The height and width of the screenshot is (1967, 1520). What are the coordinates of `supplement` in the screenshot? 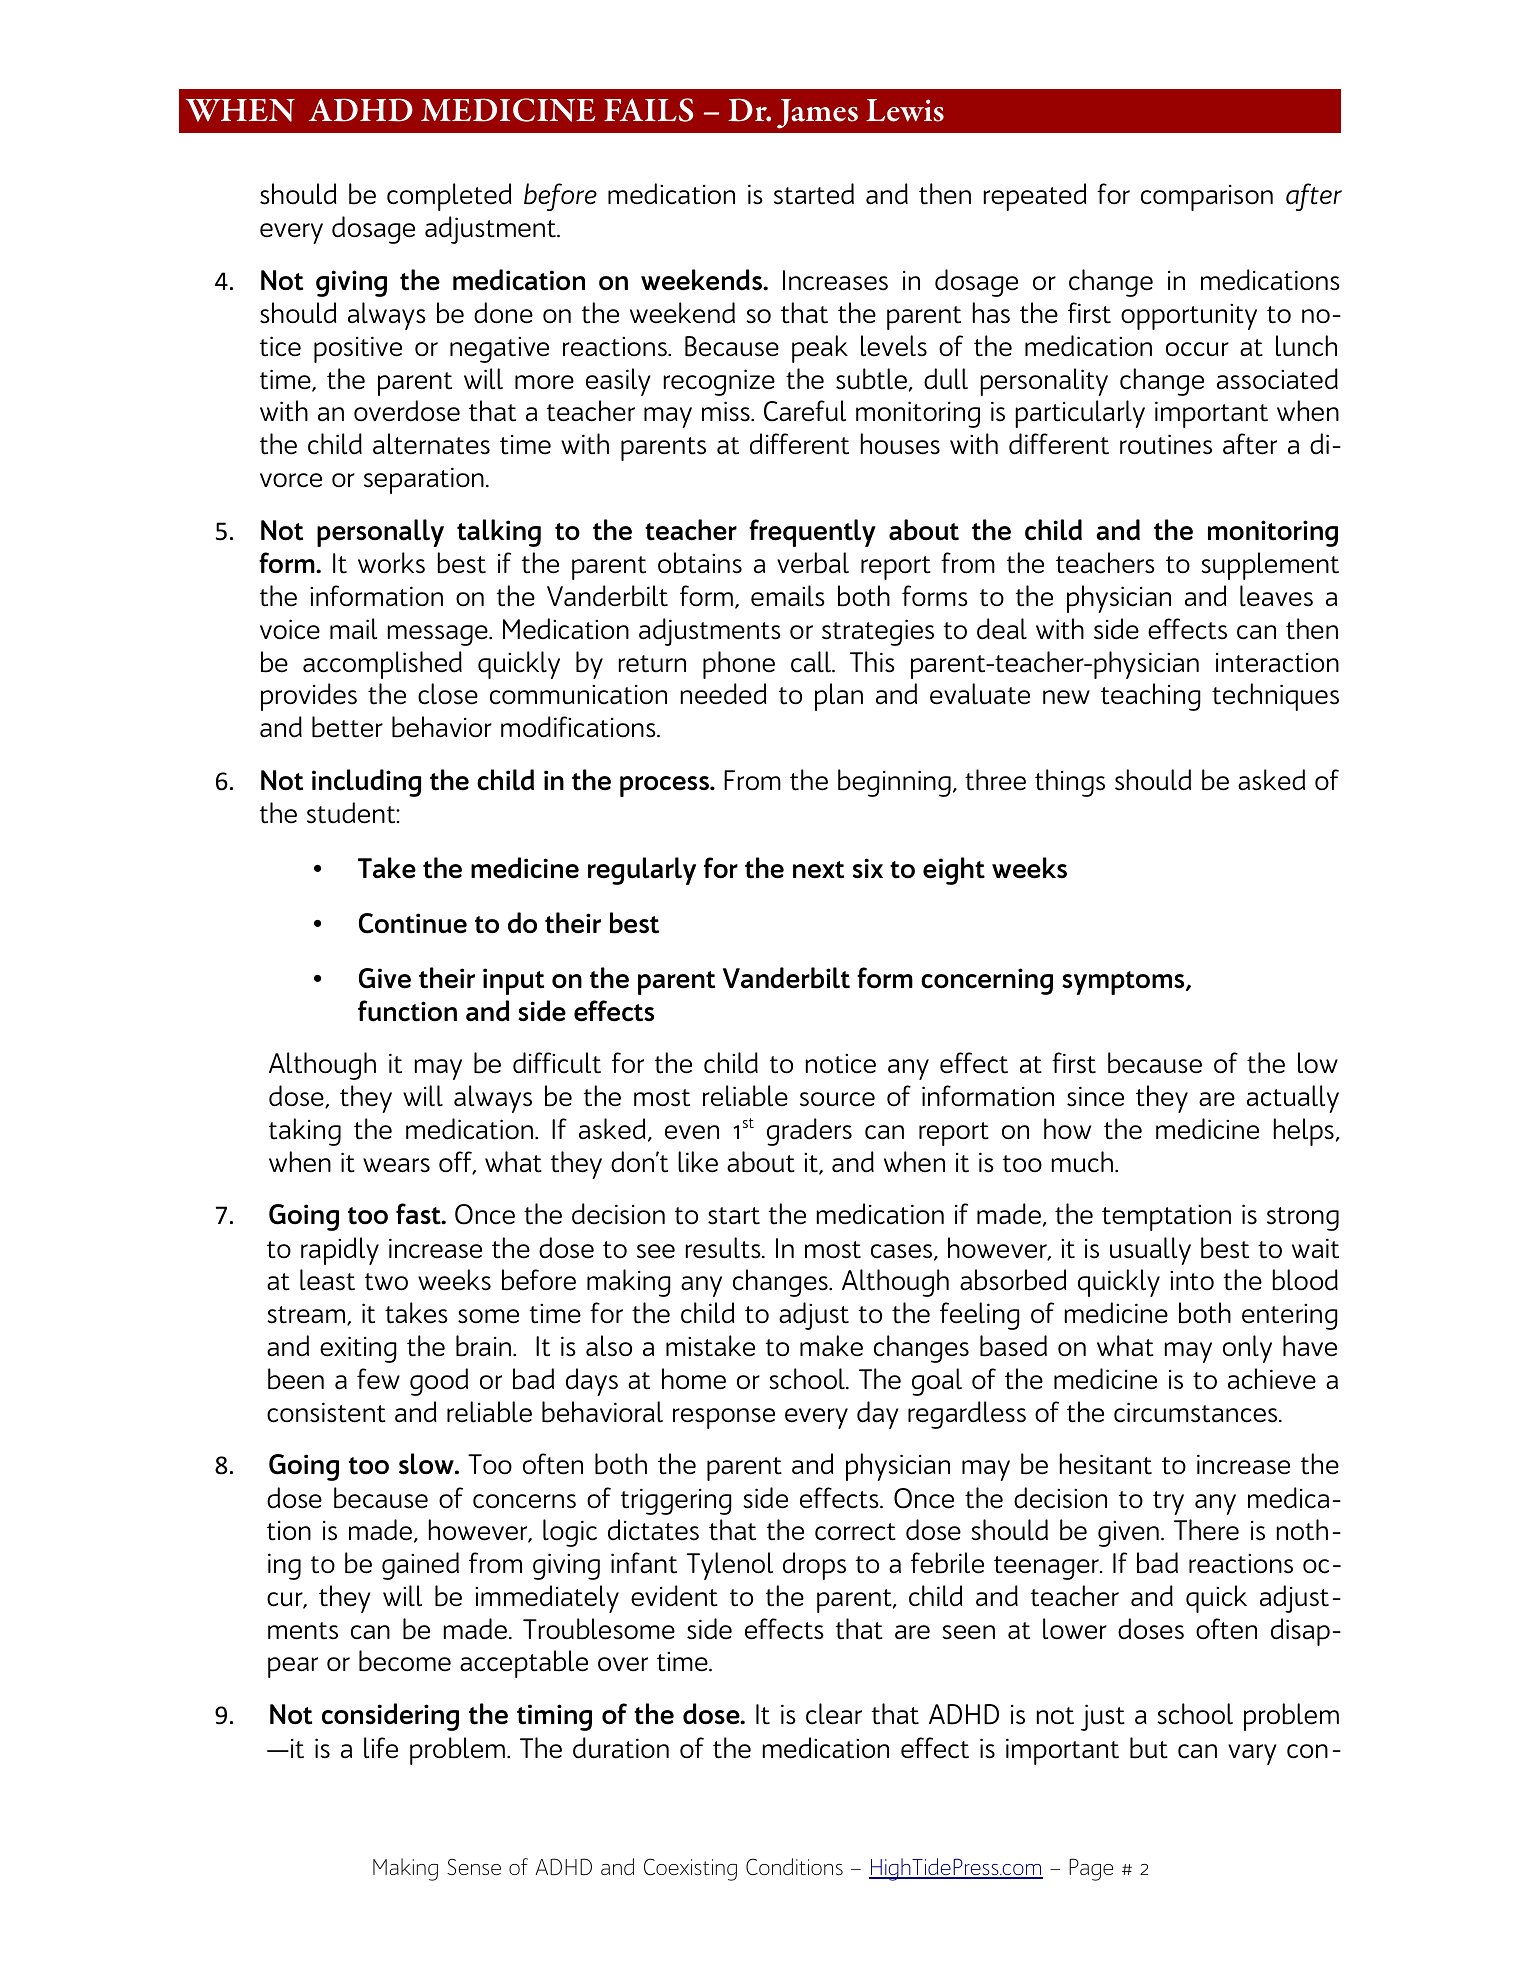 It's located at (1270, 566).
